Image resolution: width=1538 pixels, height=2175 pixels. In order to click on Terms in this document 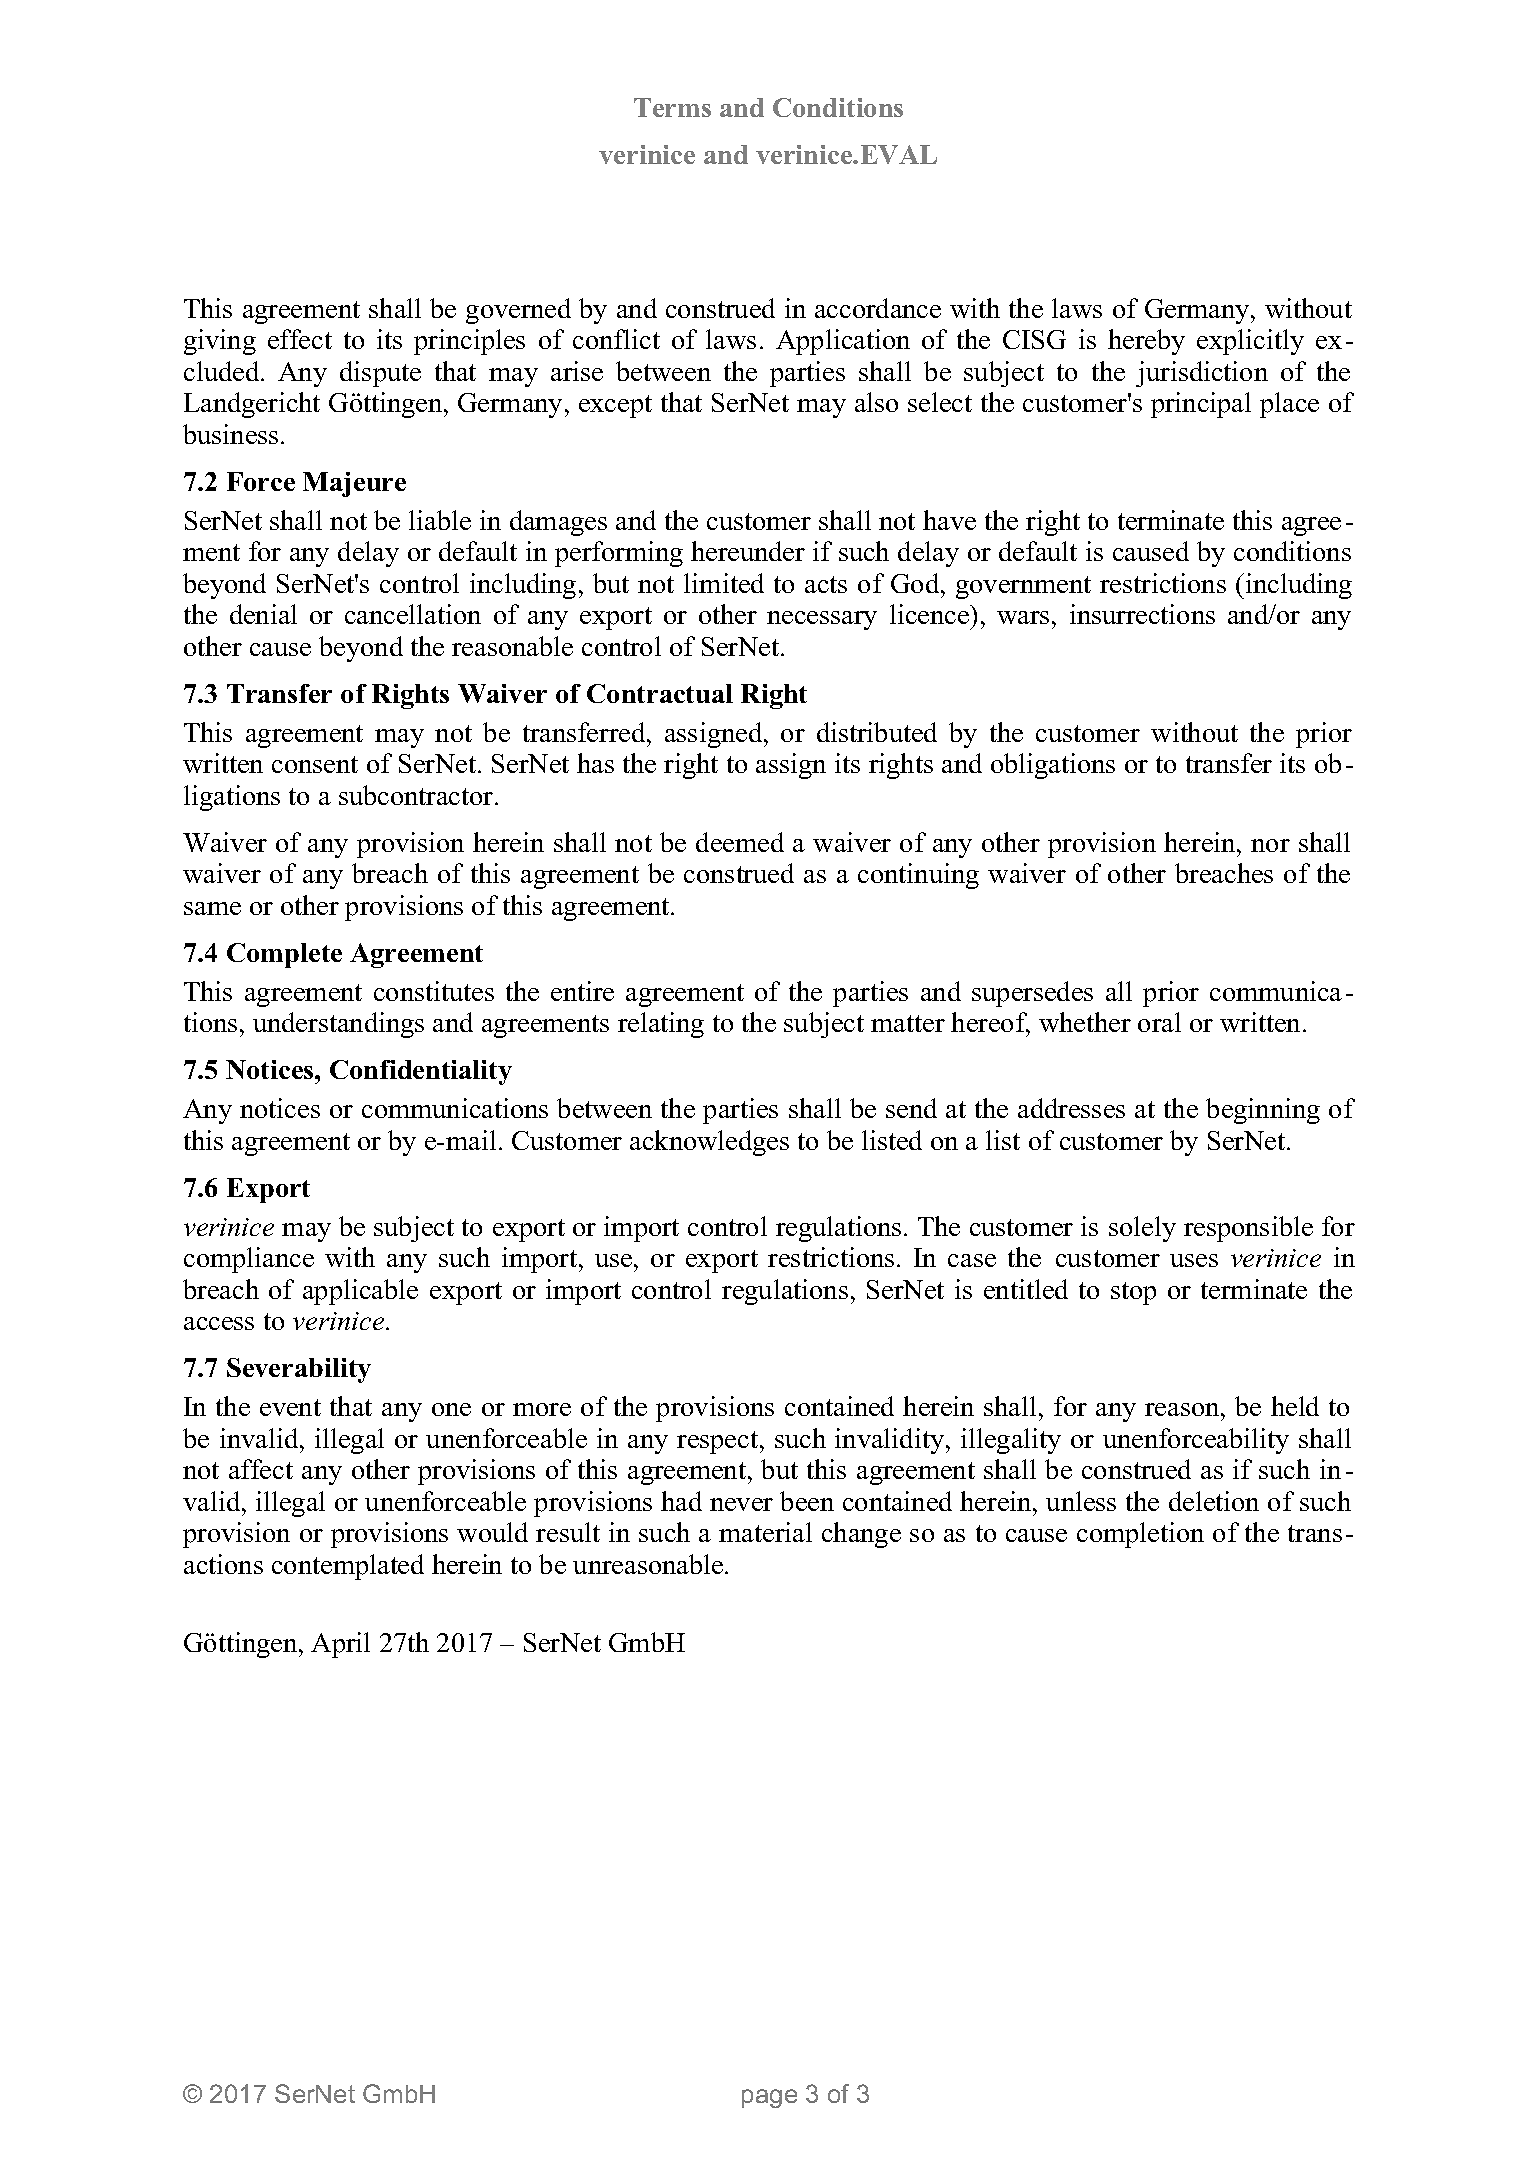, I will do `click(672, 107)`.
